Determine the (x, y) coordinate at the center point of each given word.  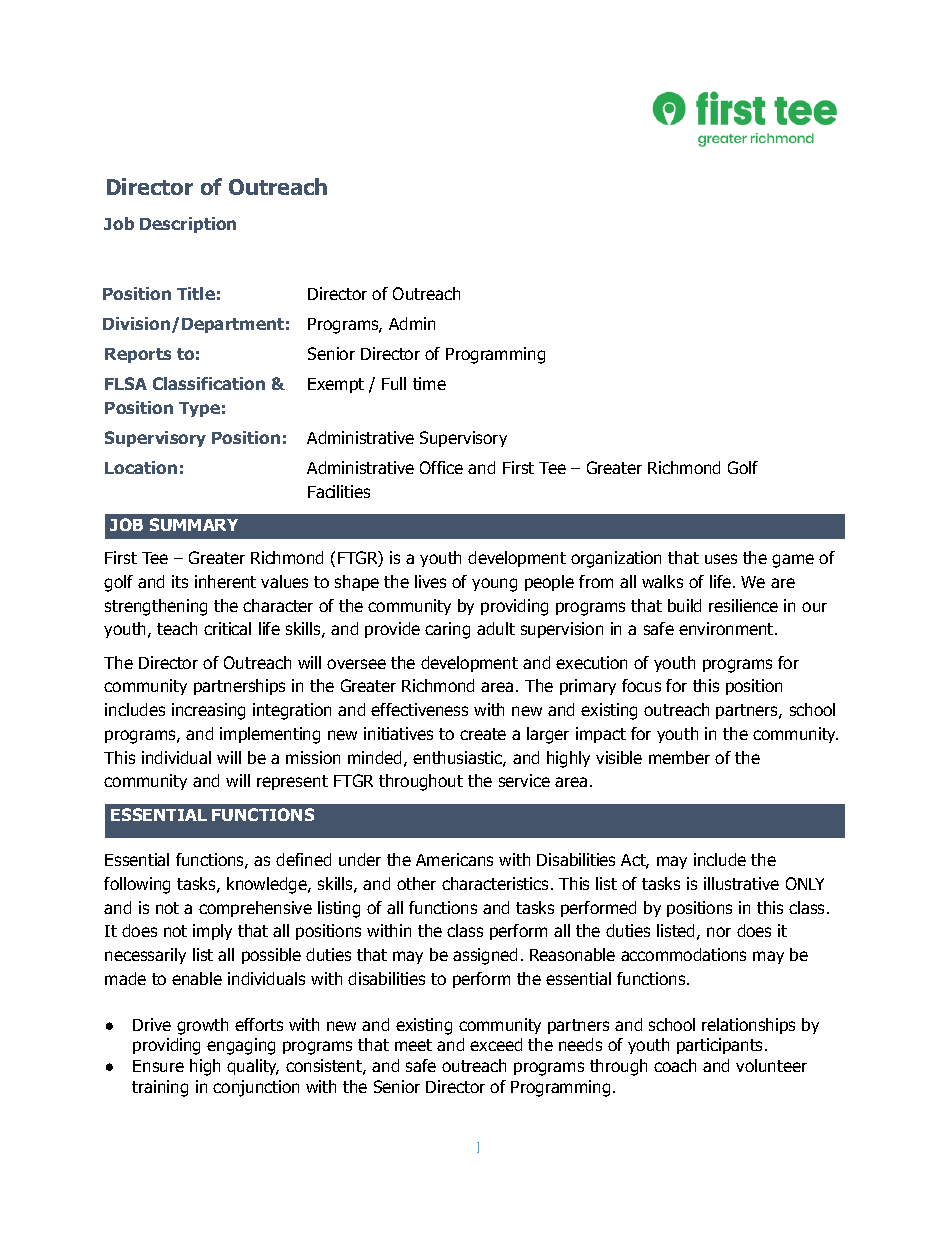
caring (447, 630)
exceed (496, 1044)
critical (227, 628)
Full (394, 383)
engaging (241, 1046)
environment (727, 628)
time (429, 383)
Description (188, 225)
